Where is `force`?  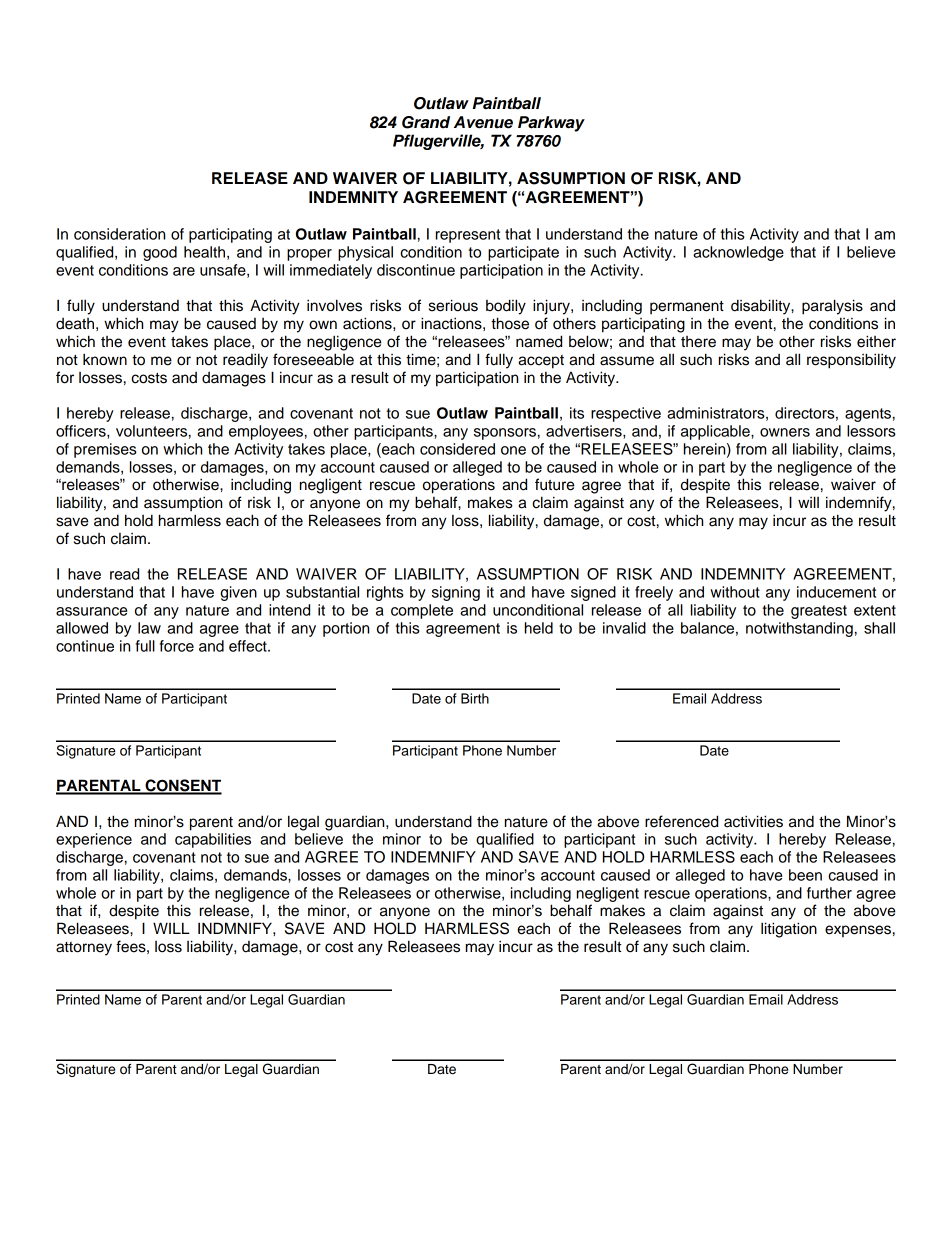 force is located at coordinates (177, 646).
